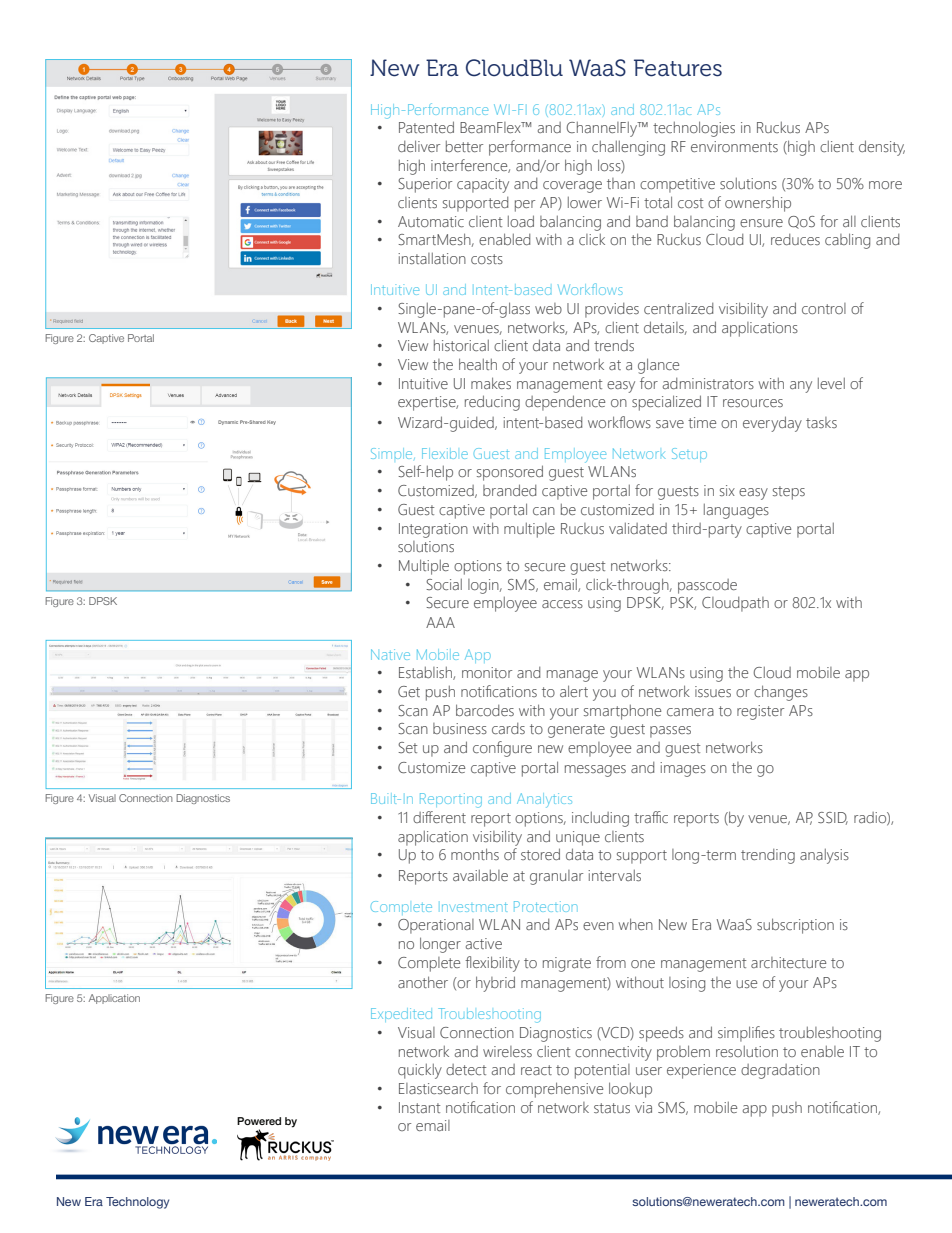 The image size is (952, 1233). What do you see at coordinates (544, 800) in the document?
I see `Analytics` at bounding box center [544, 800].
